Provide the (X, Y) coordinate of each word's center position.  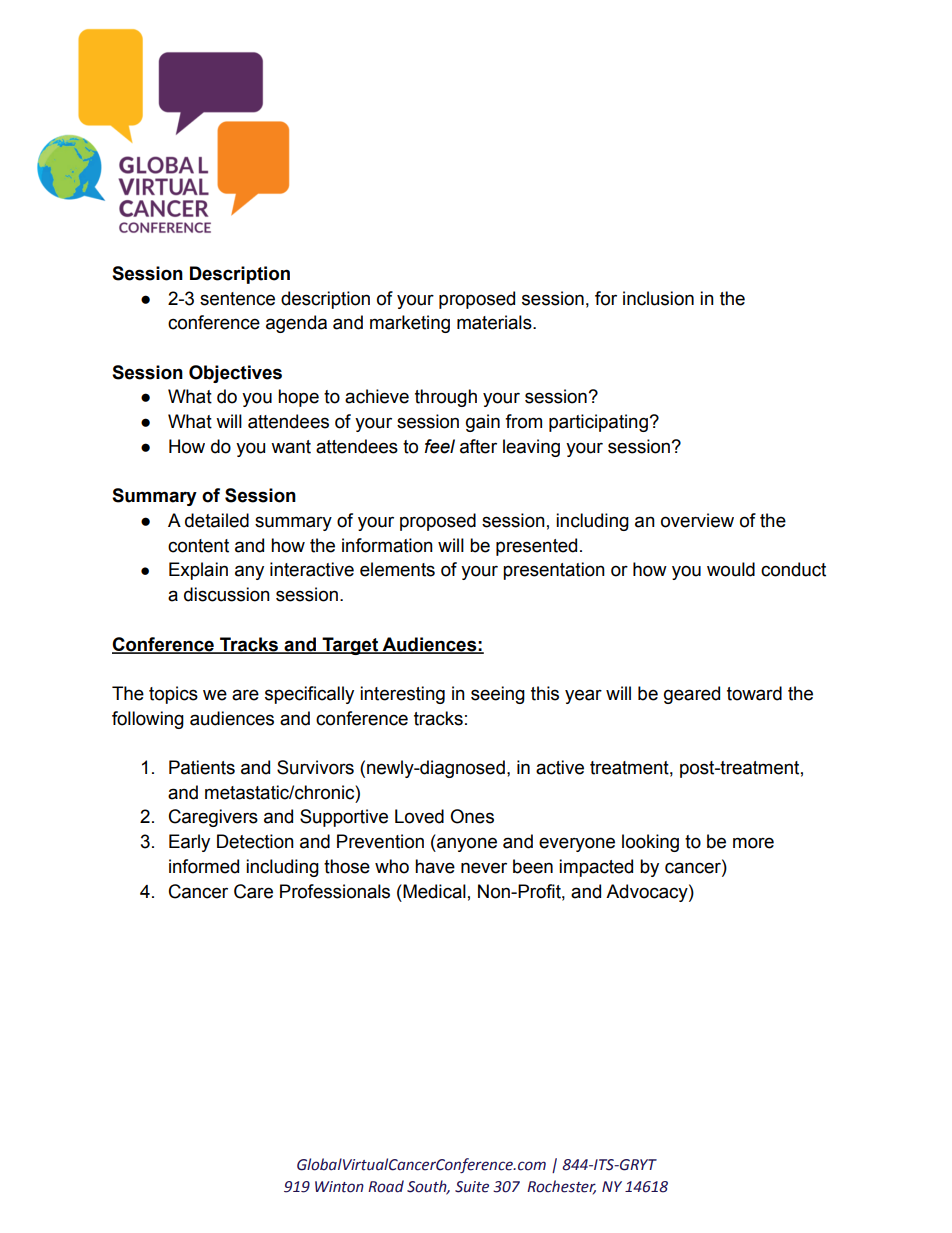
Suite (472, 1187)
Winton (339, 1187)
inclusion (658, 298)
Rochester (561, 1187)
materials (495, 322)
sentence (237, 299)
